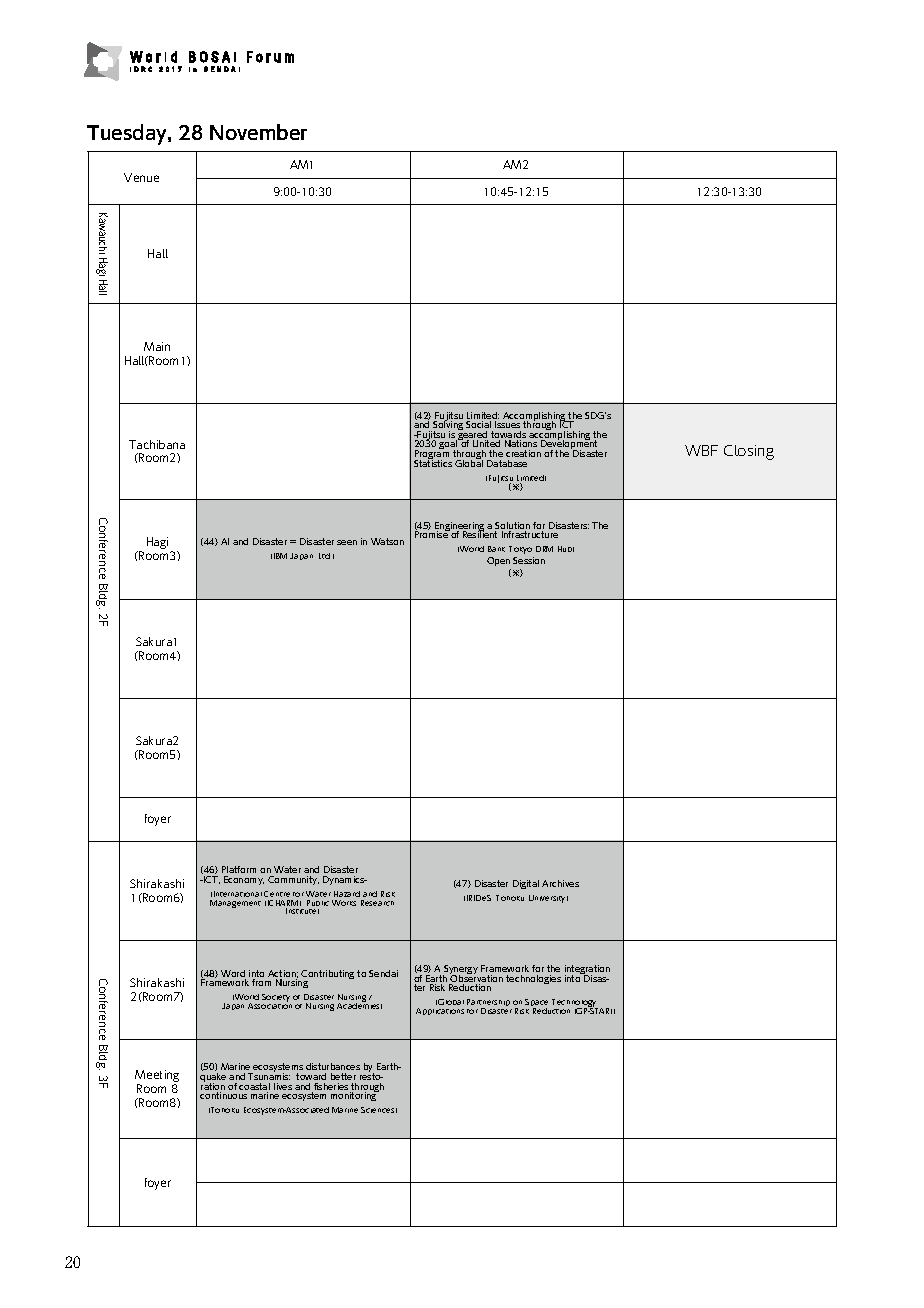 The height and width of the screenshot is (1308, 924). Describe the element at coordinates (258, 132) in the screenshot. I see `November` at that location.
